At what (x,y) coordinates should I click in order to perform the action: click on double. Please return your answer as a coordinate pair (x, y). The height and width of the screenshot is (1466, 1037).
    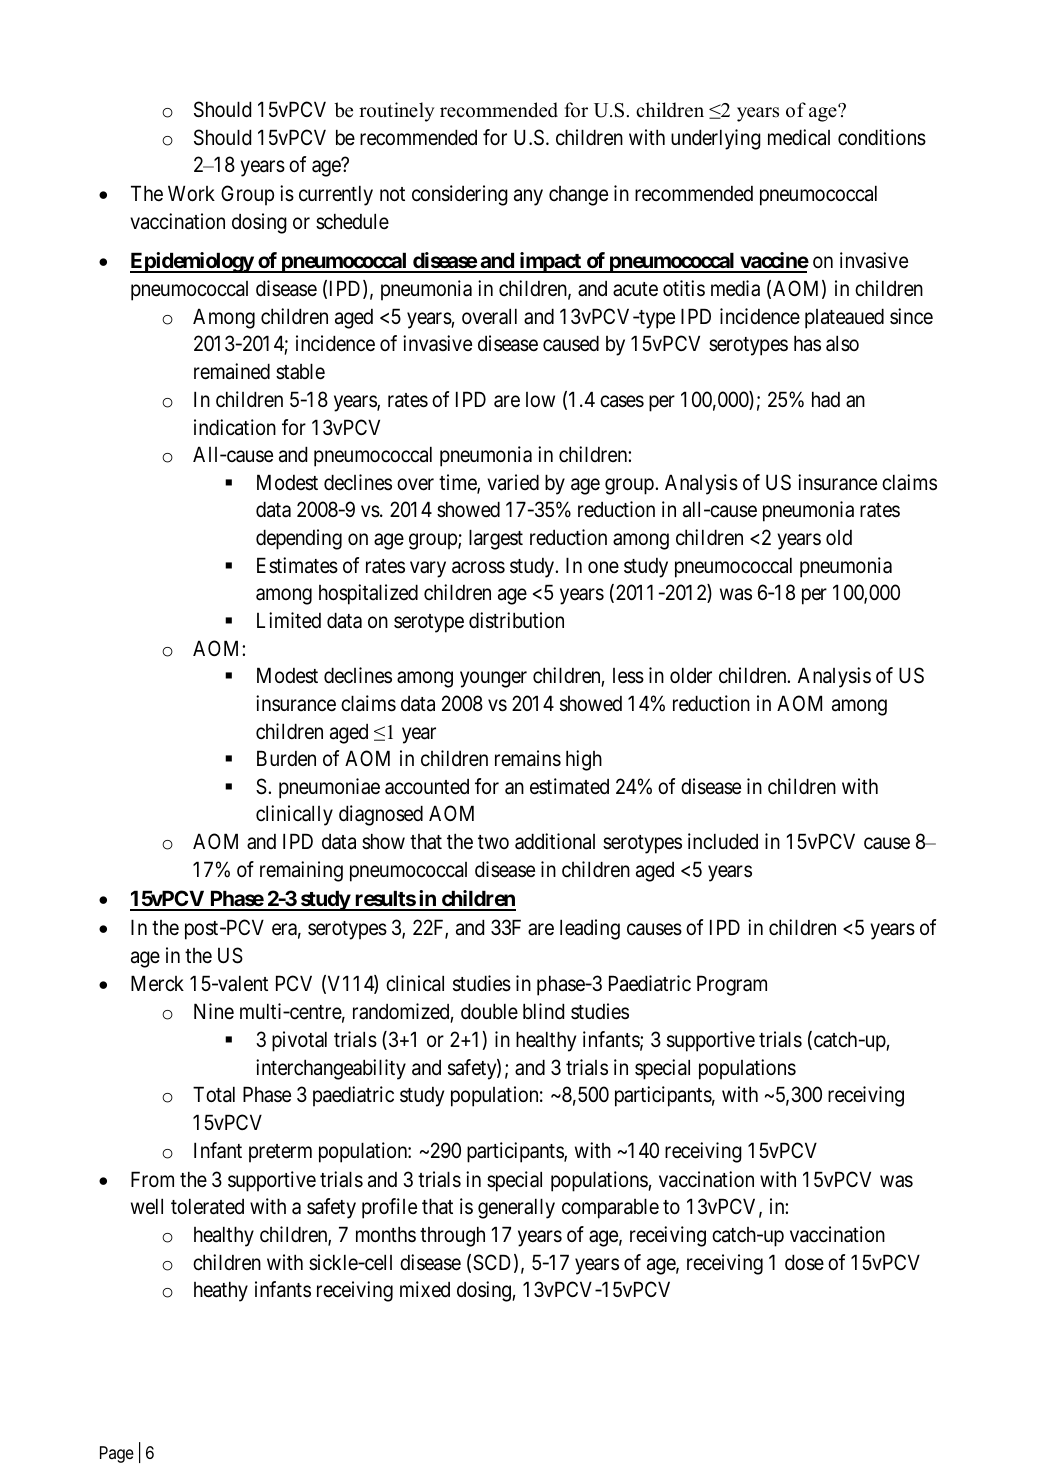
    Looking at the image, I should click on (489, 1011).
